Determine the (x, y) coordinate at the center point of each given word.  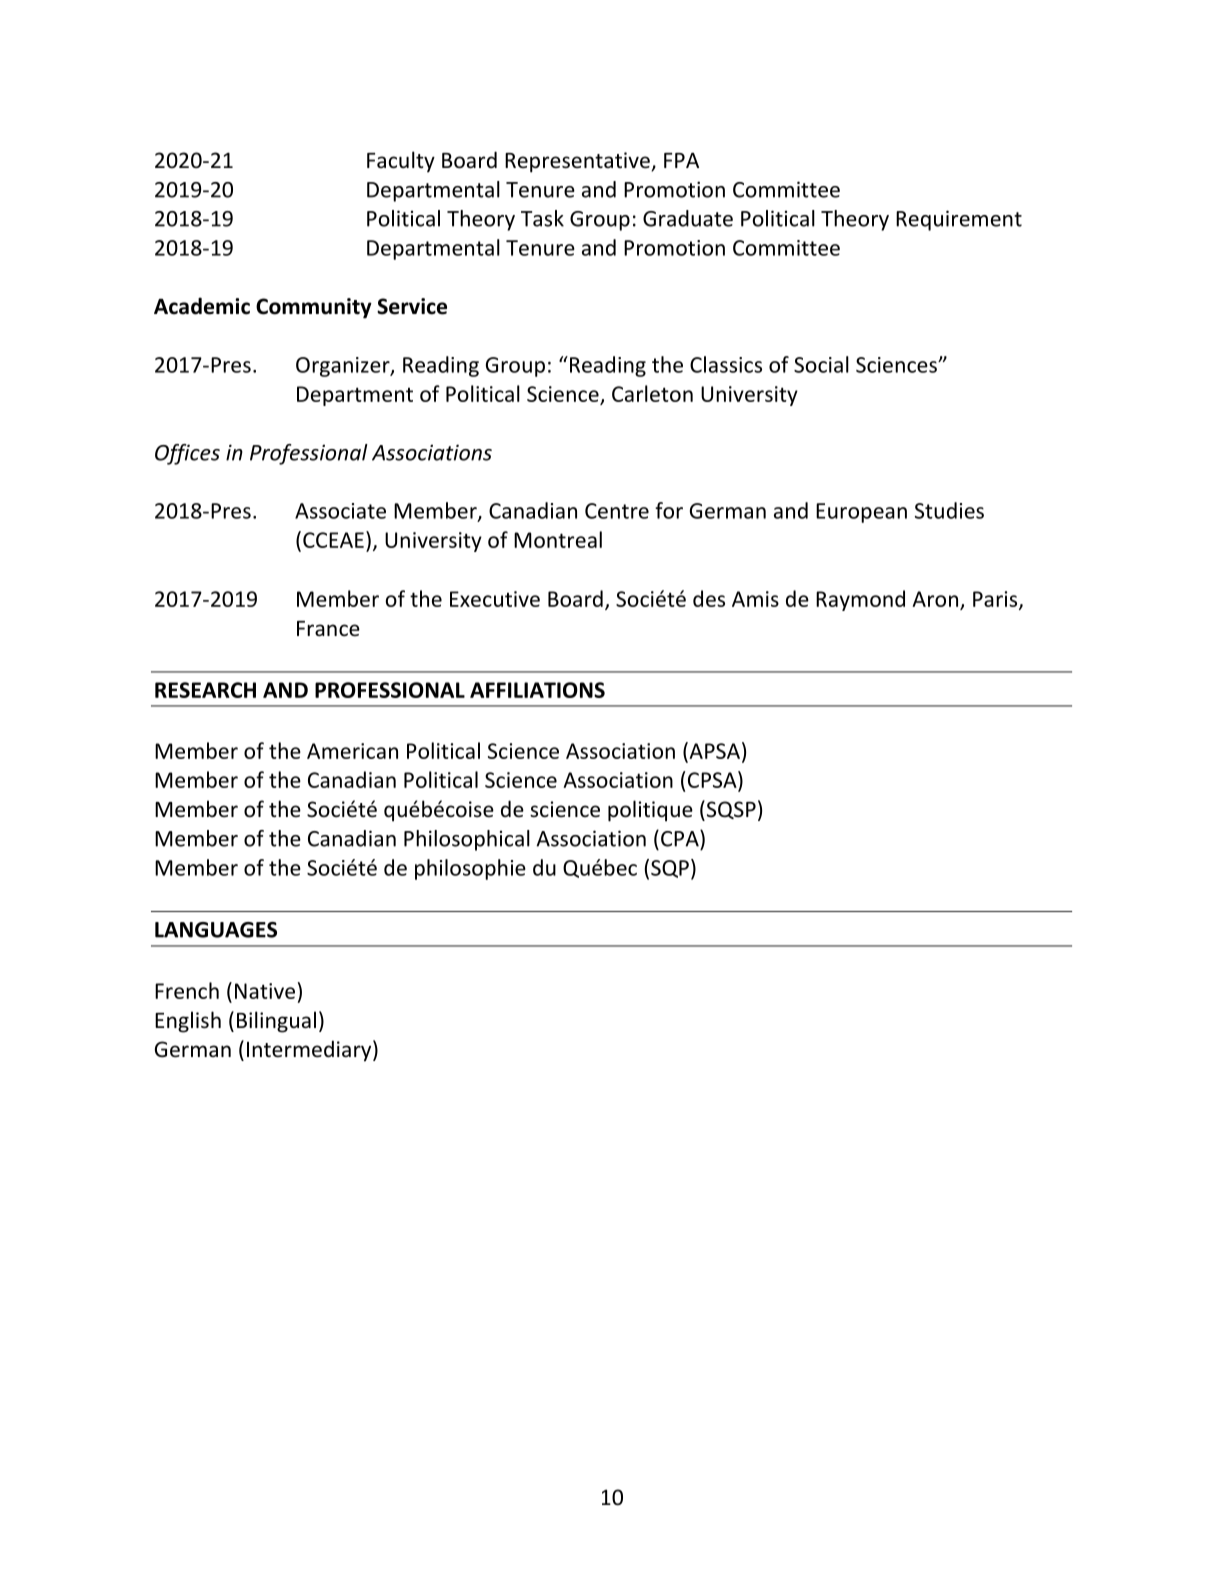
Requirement (959, 220)
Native (265, 991)
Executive (495, 599)
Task (542, 218)
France (328, 629)
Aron (935, 599)
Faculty (401, 162)
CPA (681, 838)
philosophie (470, 869)
